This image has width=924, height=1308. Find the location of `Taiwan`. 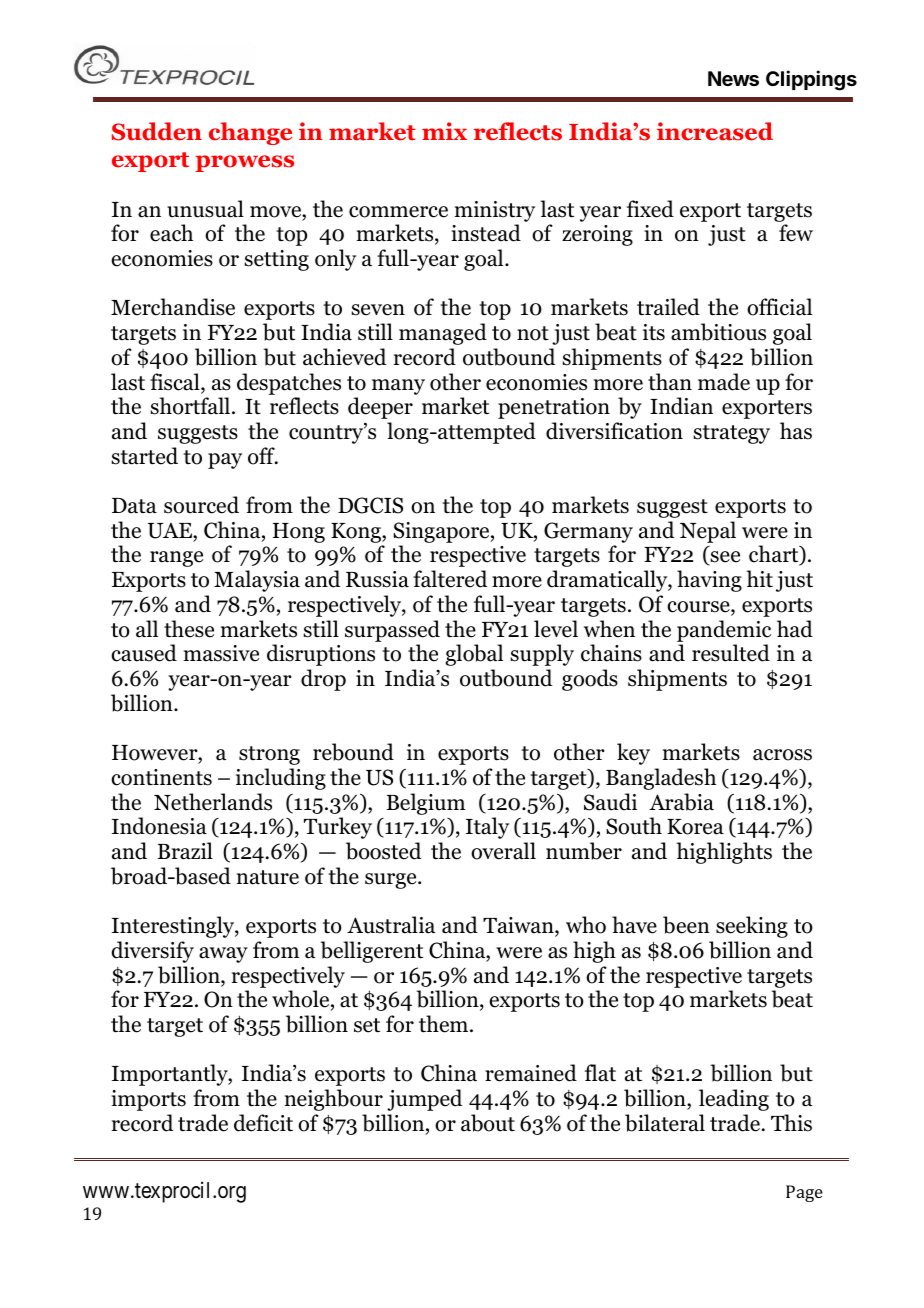

Taiwan is located at coordinates (519, 926).
